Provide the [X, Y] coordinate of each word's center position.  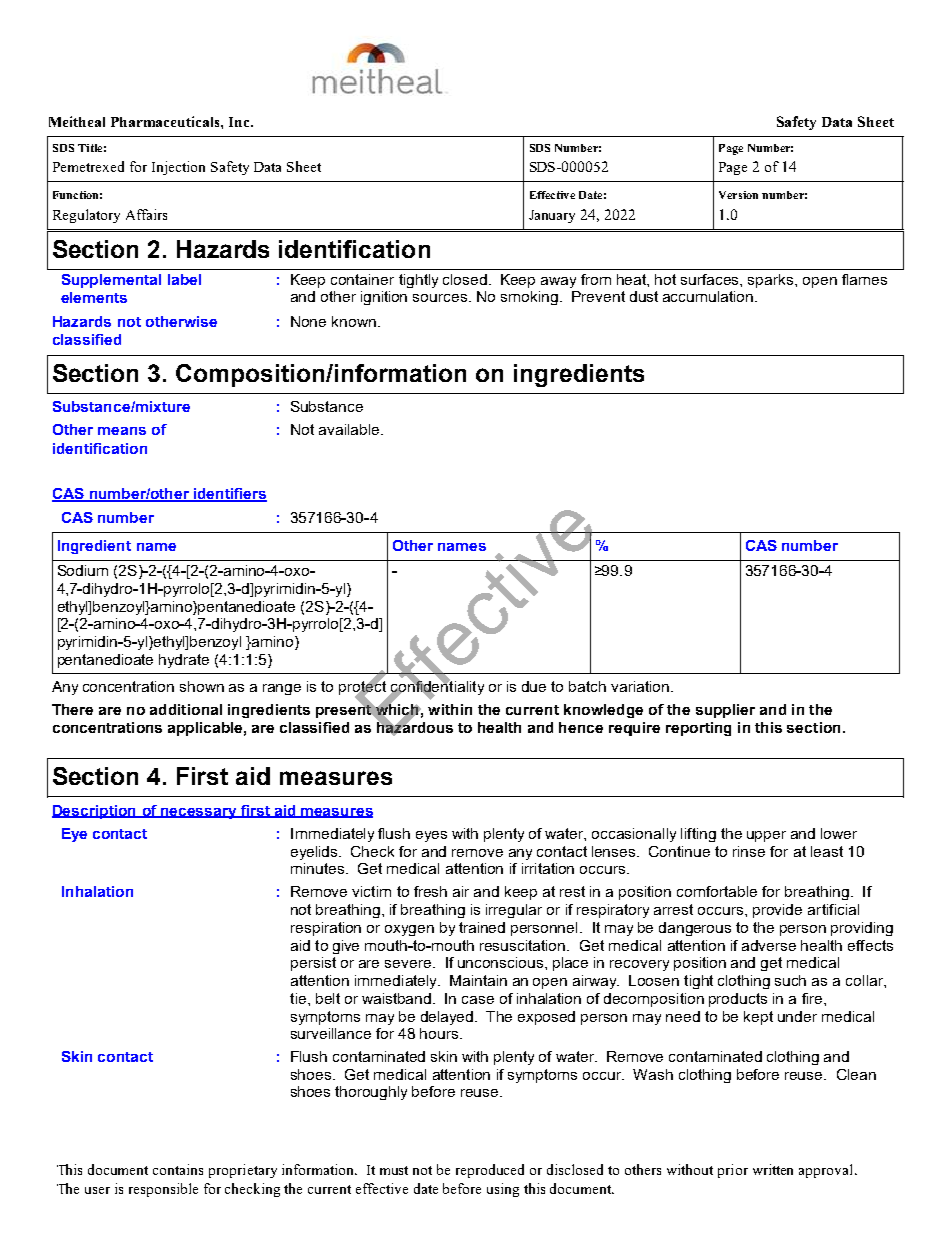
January [552, 216]
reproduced [490, 1171]
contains [178, 1169]
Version [738, 195]
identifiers [229, 495]
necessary [199, 813]
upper [766, 836]
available [350, 429]
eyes [431, 836]
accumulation [709, 296]
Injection [178, 168]
